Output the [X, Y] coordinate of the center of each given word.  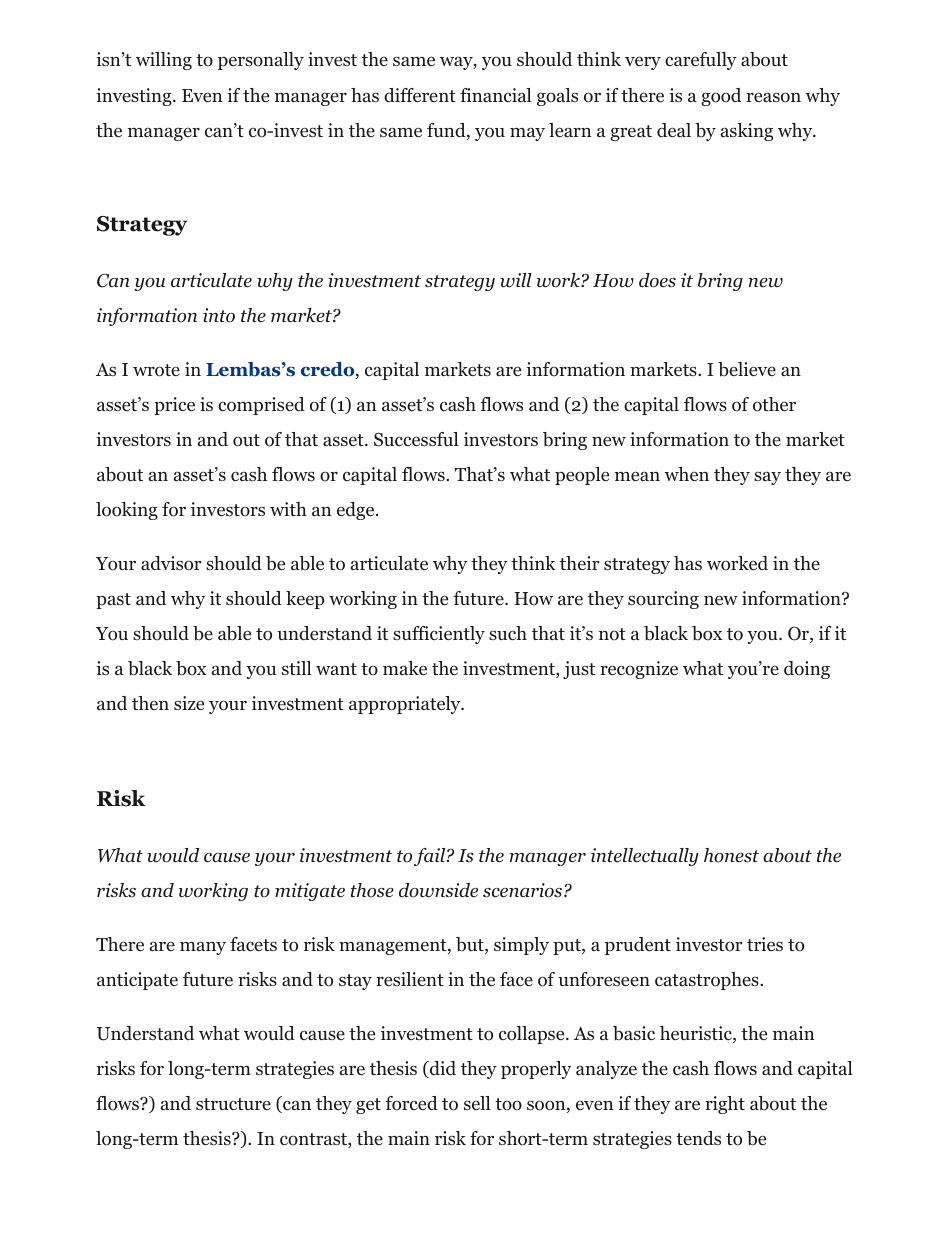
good [721, 97]
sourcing [663, 600]
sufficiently [439, 635]
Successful [416, 439]
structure [233, 1104]
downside [438, 890]
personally [261, 61]
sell [477, 1103]
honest [731, 855]
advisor [171, 563]
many [203, 948]
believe [747, 369]
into [219, 315]
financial [496, 95]
